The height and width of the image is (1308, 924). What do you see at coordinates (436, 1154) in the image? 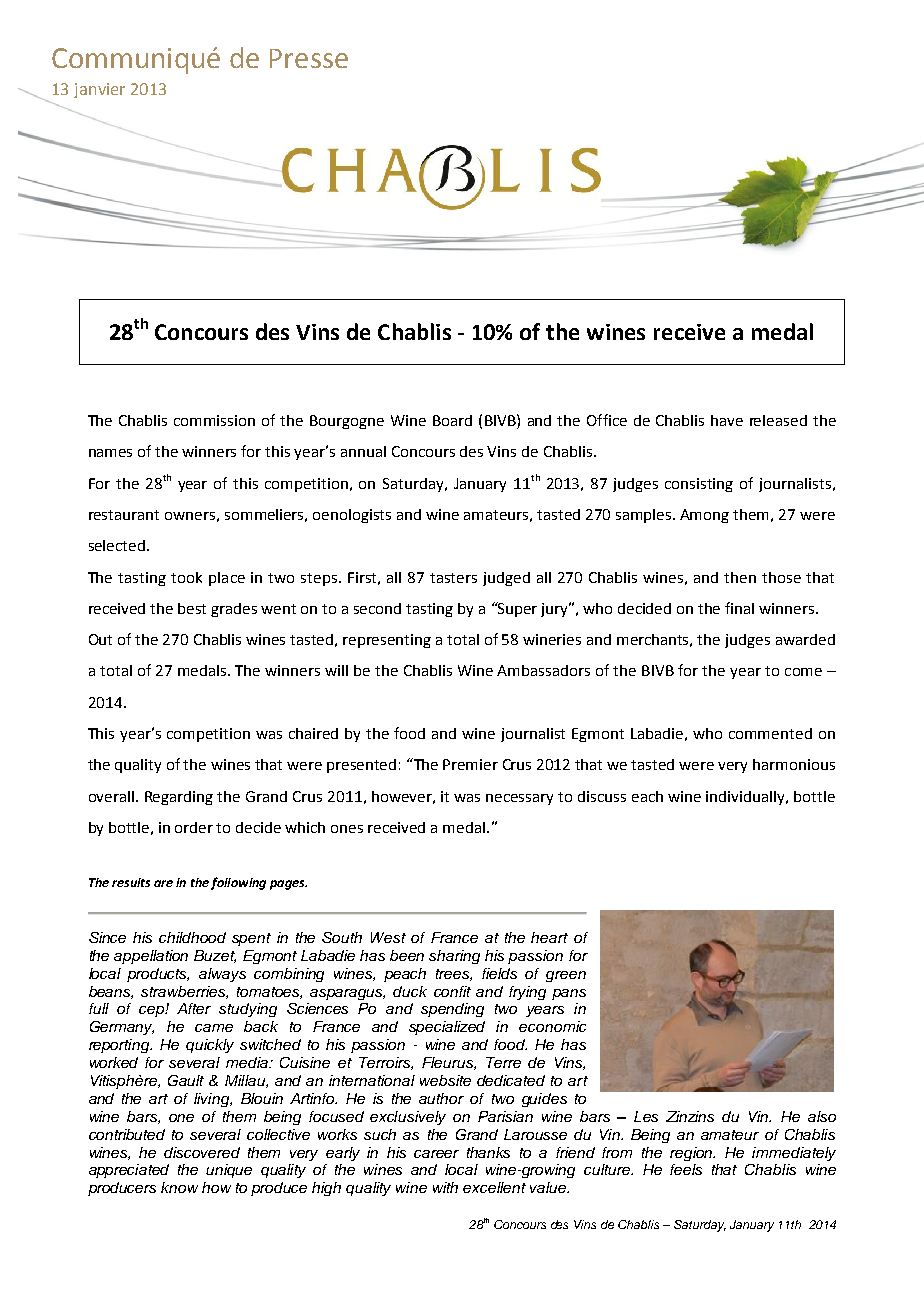
I see `career` at bounding box center [436, 1154].
